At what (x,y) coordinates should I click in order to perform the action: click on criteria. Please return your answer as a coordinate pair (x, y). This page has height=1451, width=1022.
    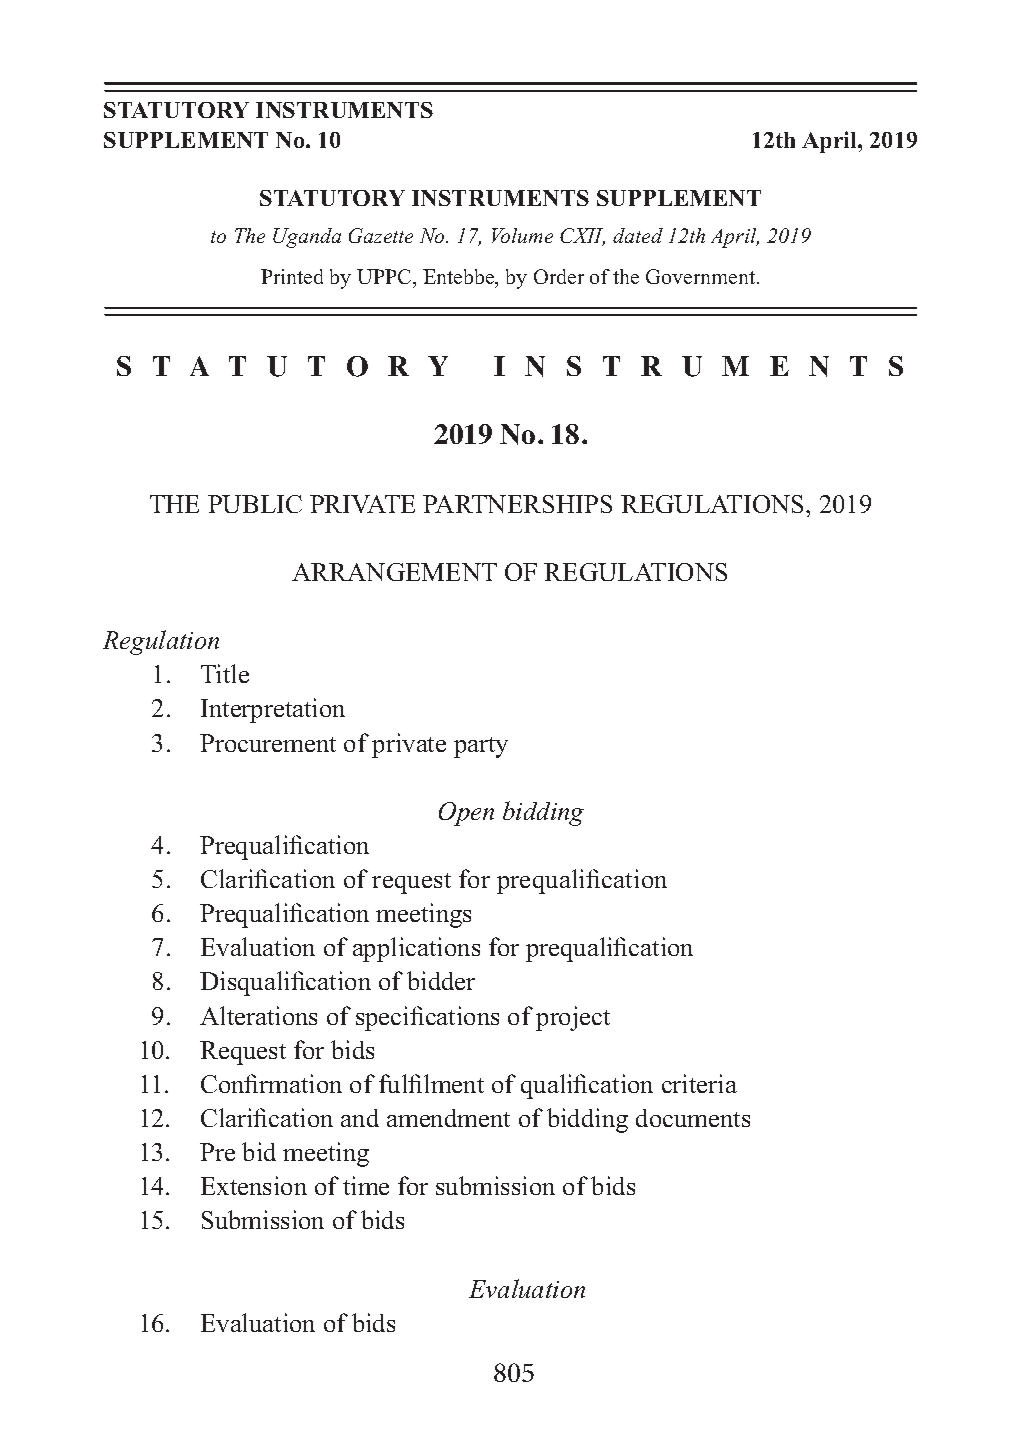
    Looking at the image, I should click on (699, 1083).
